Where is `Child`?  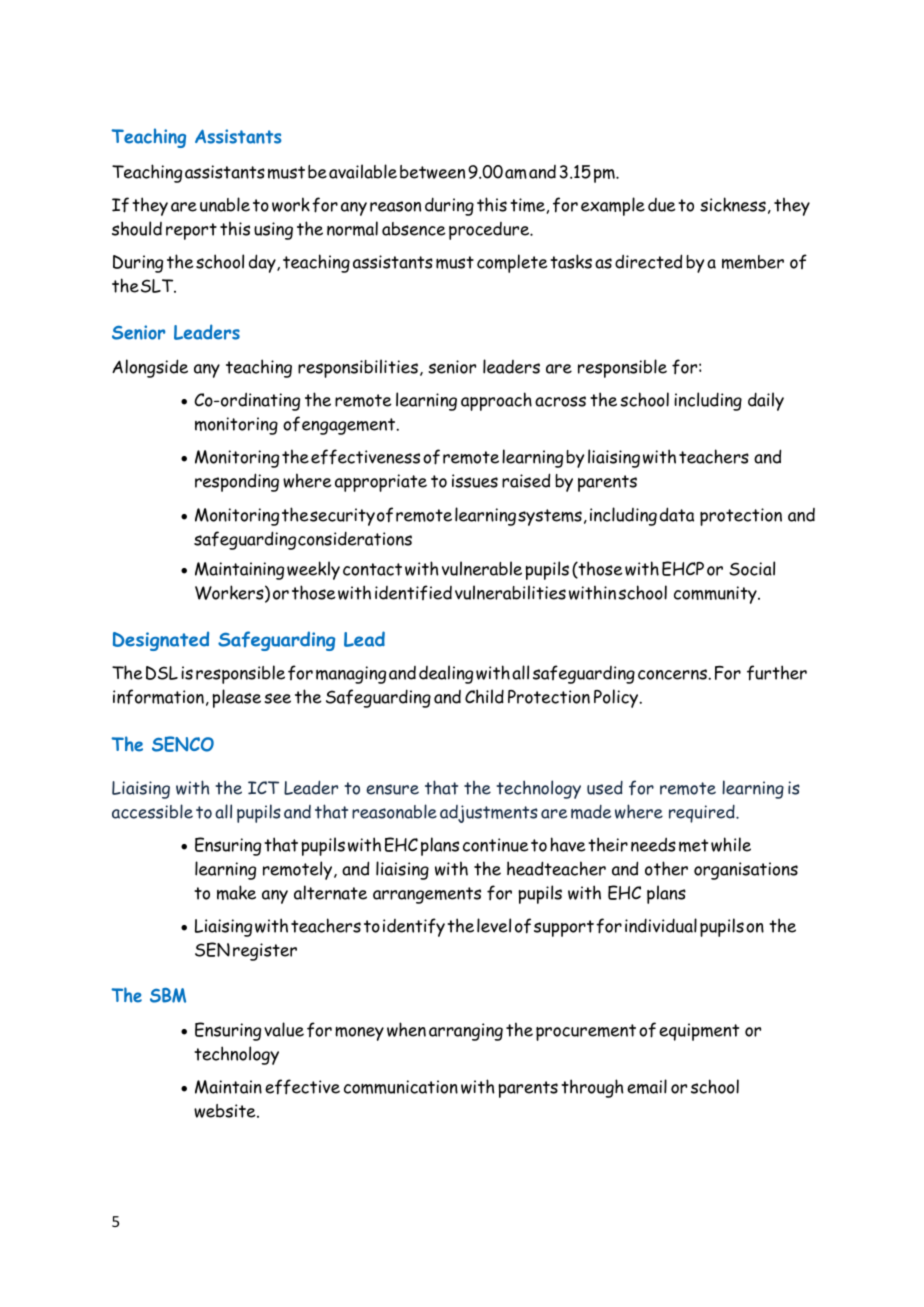
Child is located at coordinates (484, 696).
